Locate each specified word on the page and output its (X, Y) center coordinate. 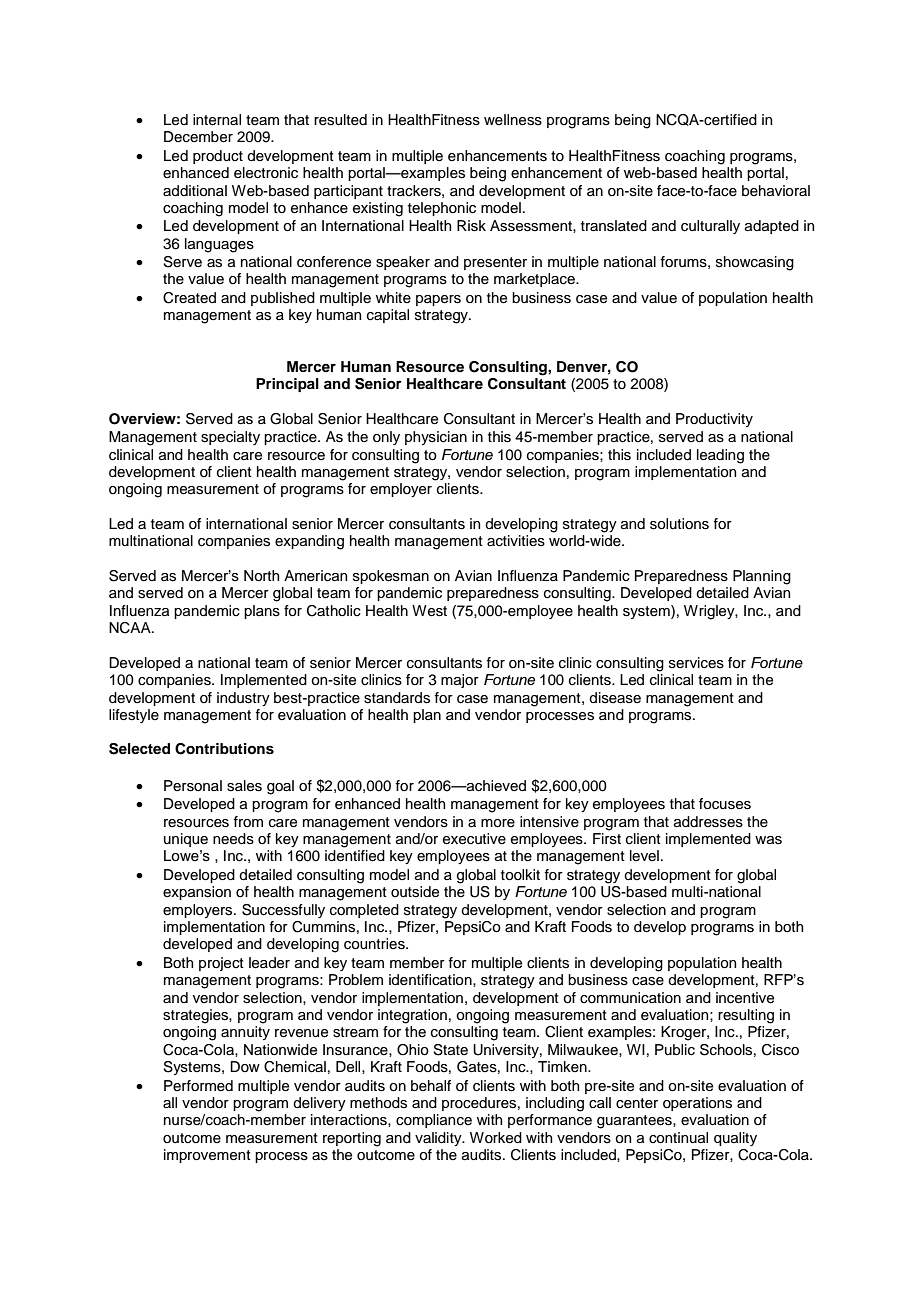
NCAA (131, 628)
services (696, 663)
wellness (513, 120)
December (198, 137)
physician (436, 438)
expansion (197, 893)
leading (720, 456)
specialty (230, 438)
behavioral (776, 191)
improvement (207, 1156)
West (429, 611)
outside (415, 892)
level (644, 855)
